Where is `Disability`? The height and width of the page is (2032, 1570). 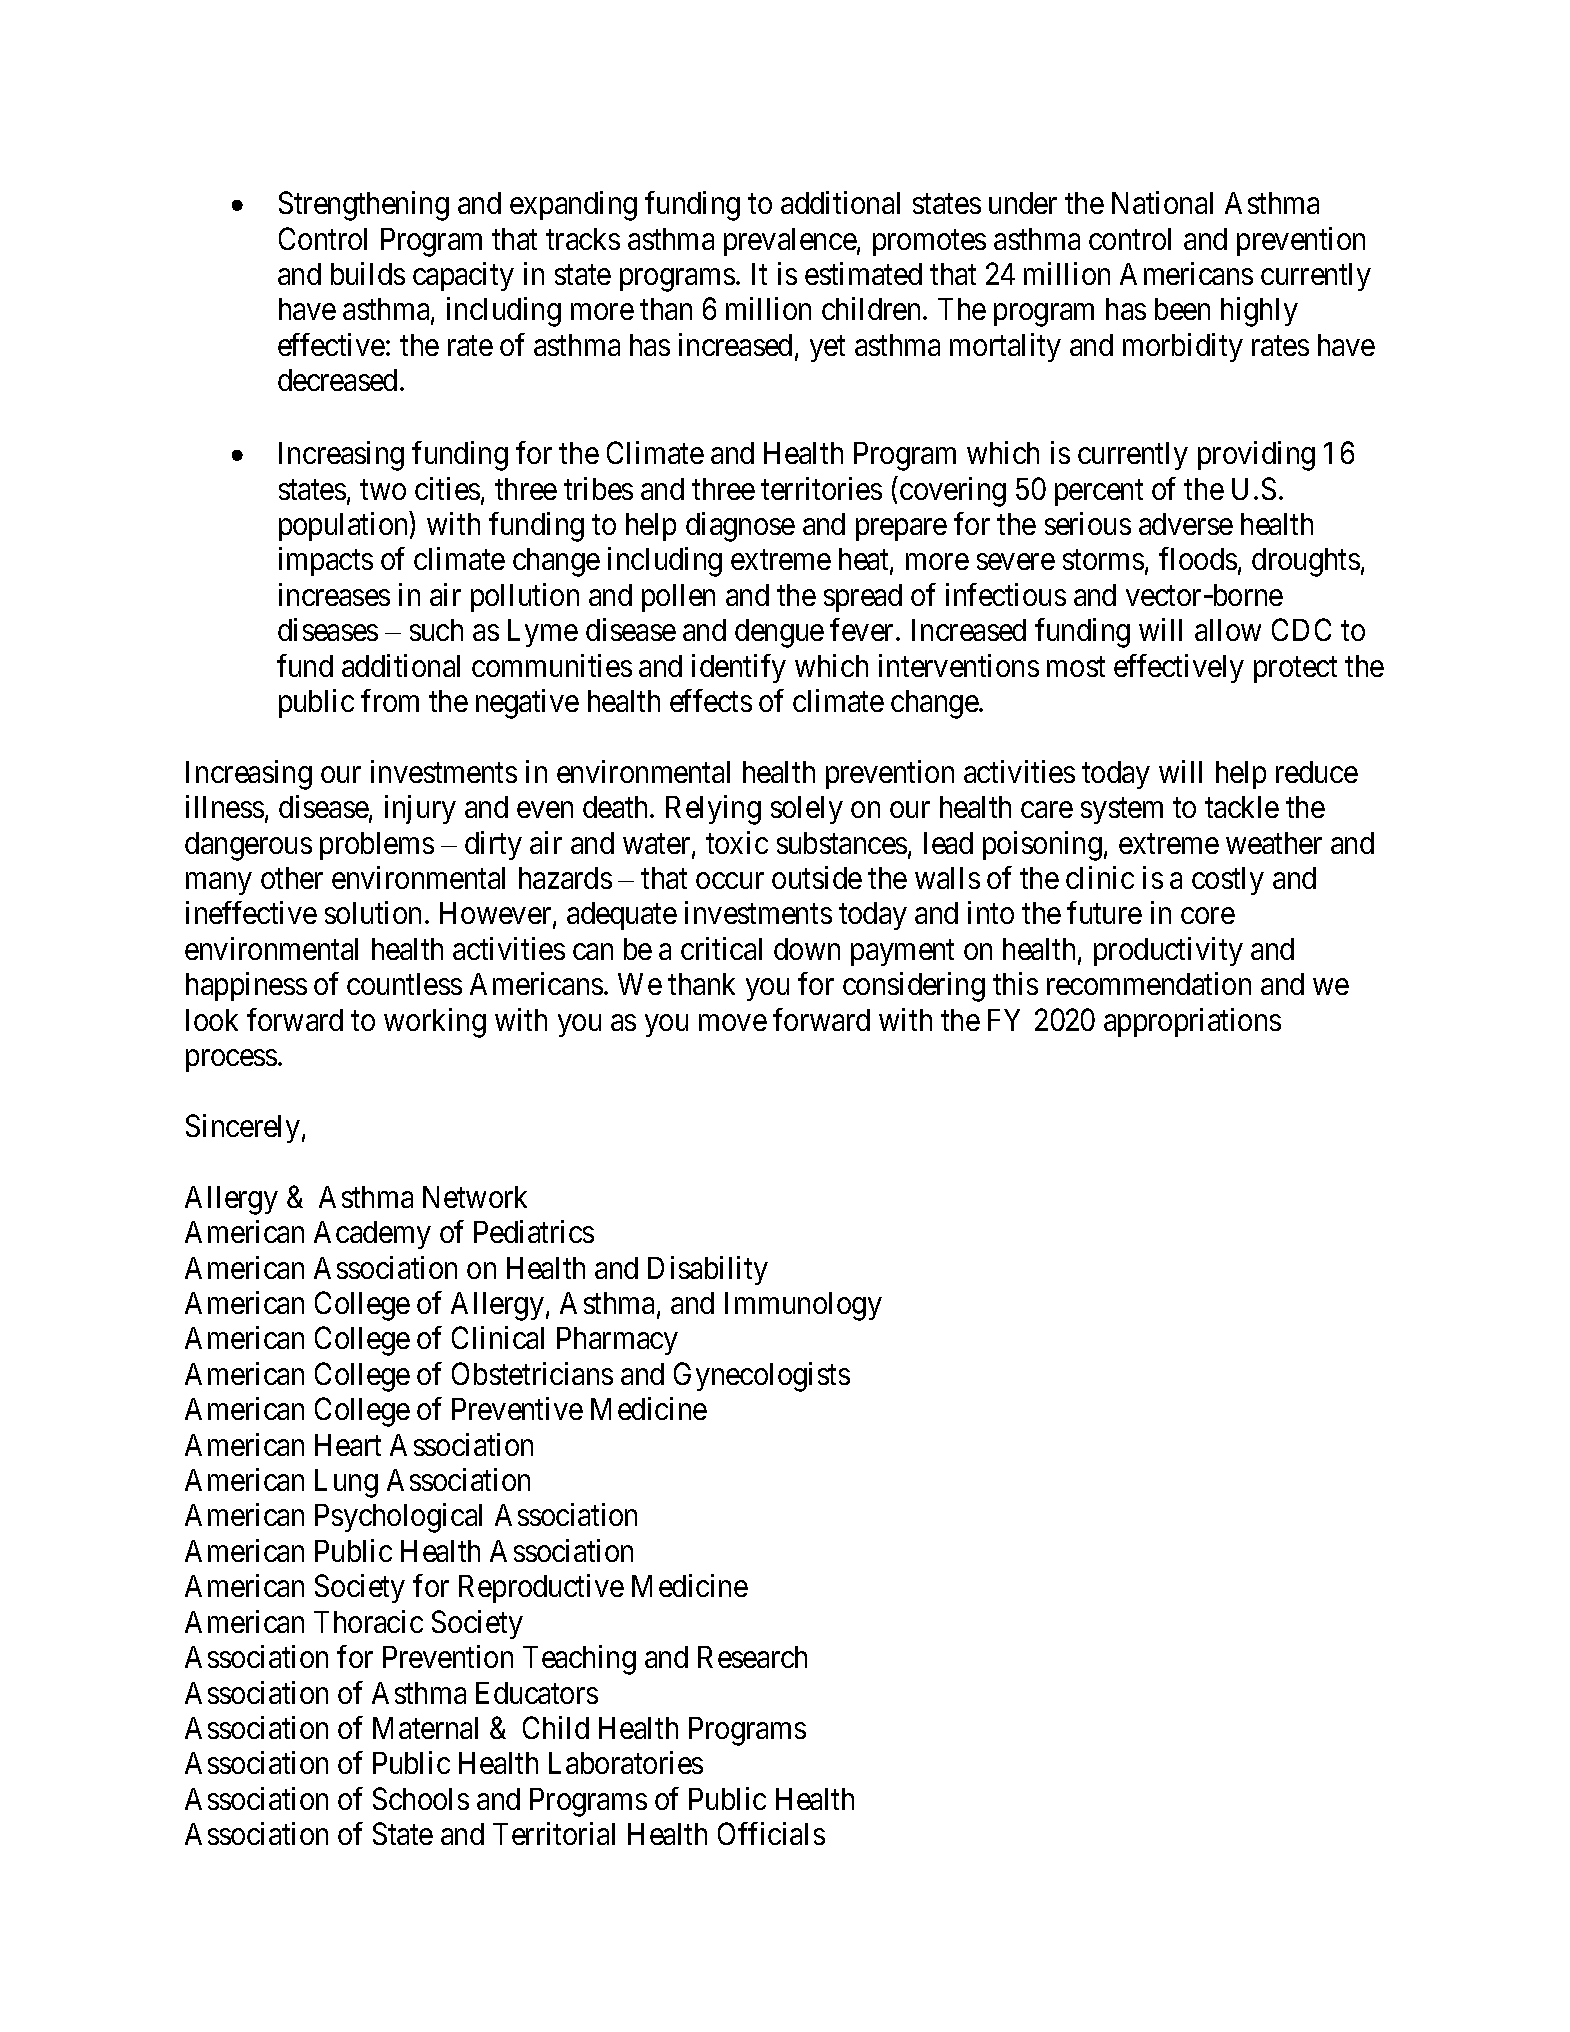 Disability is located at coordinates (708, 1270).
